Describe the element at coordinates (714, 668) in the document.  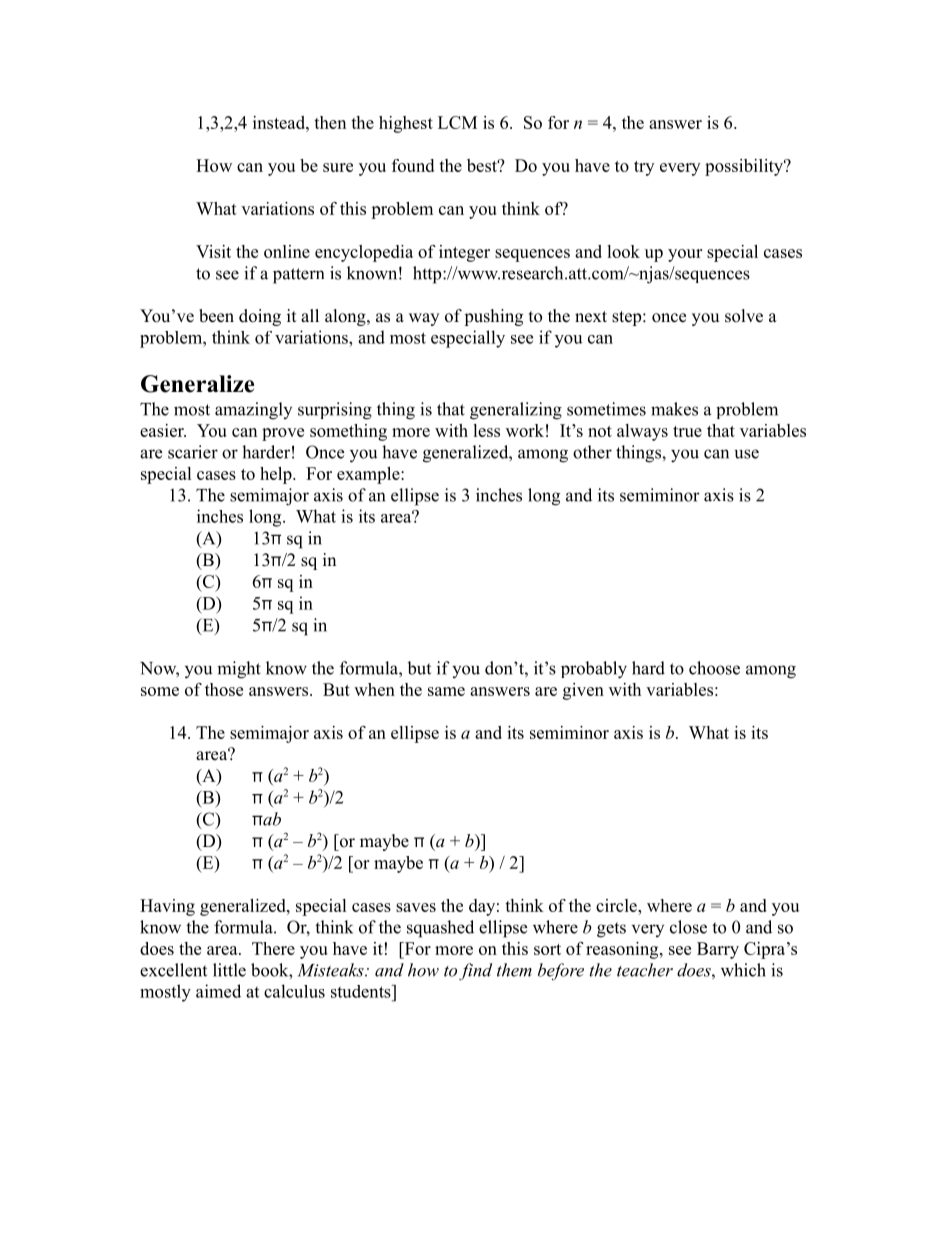
I see `choose` at that location.
